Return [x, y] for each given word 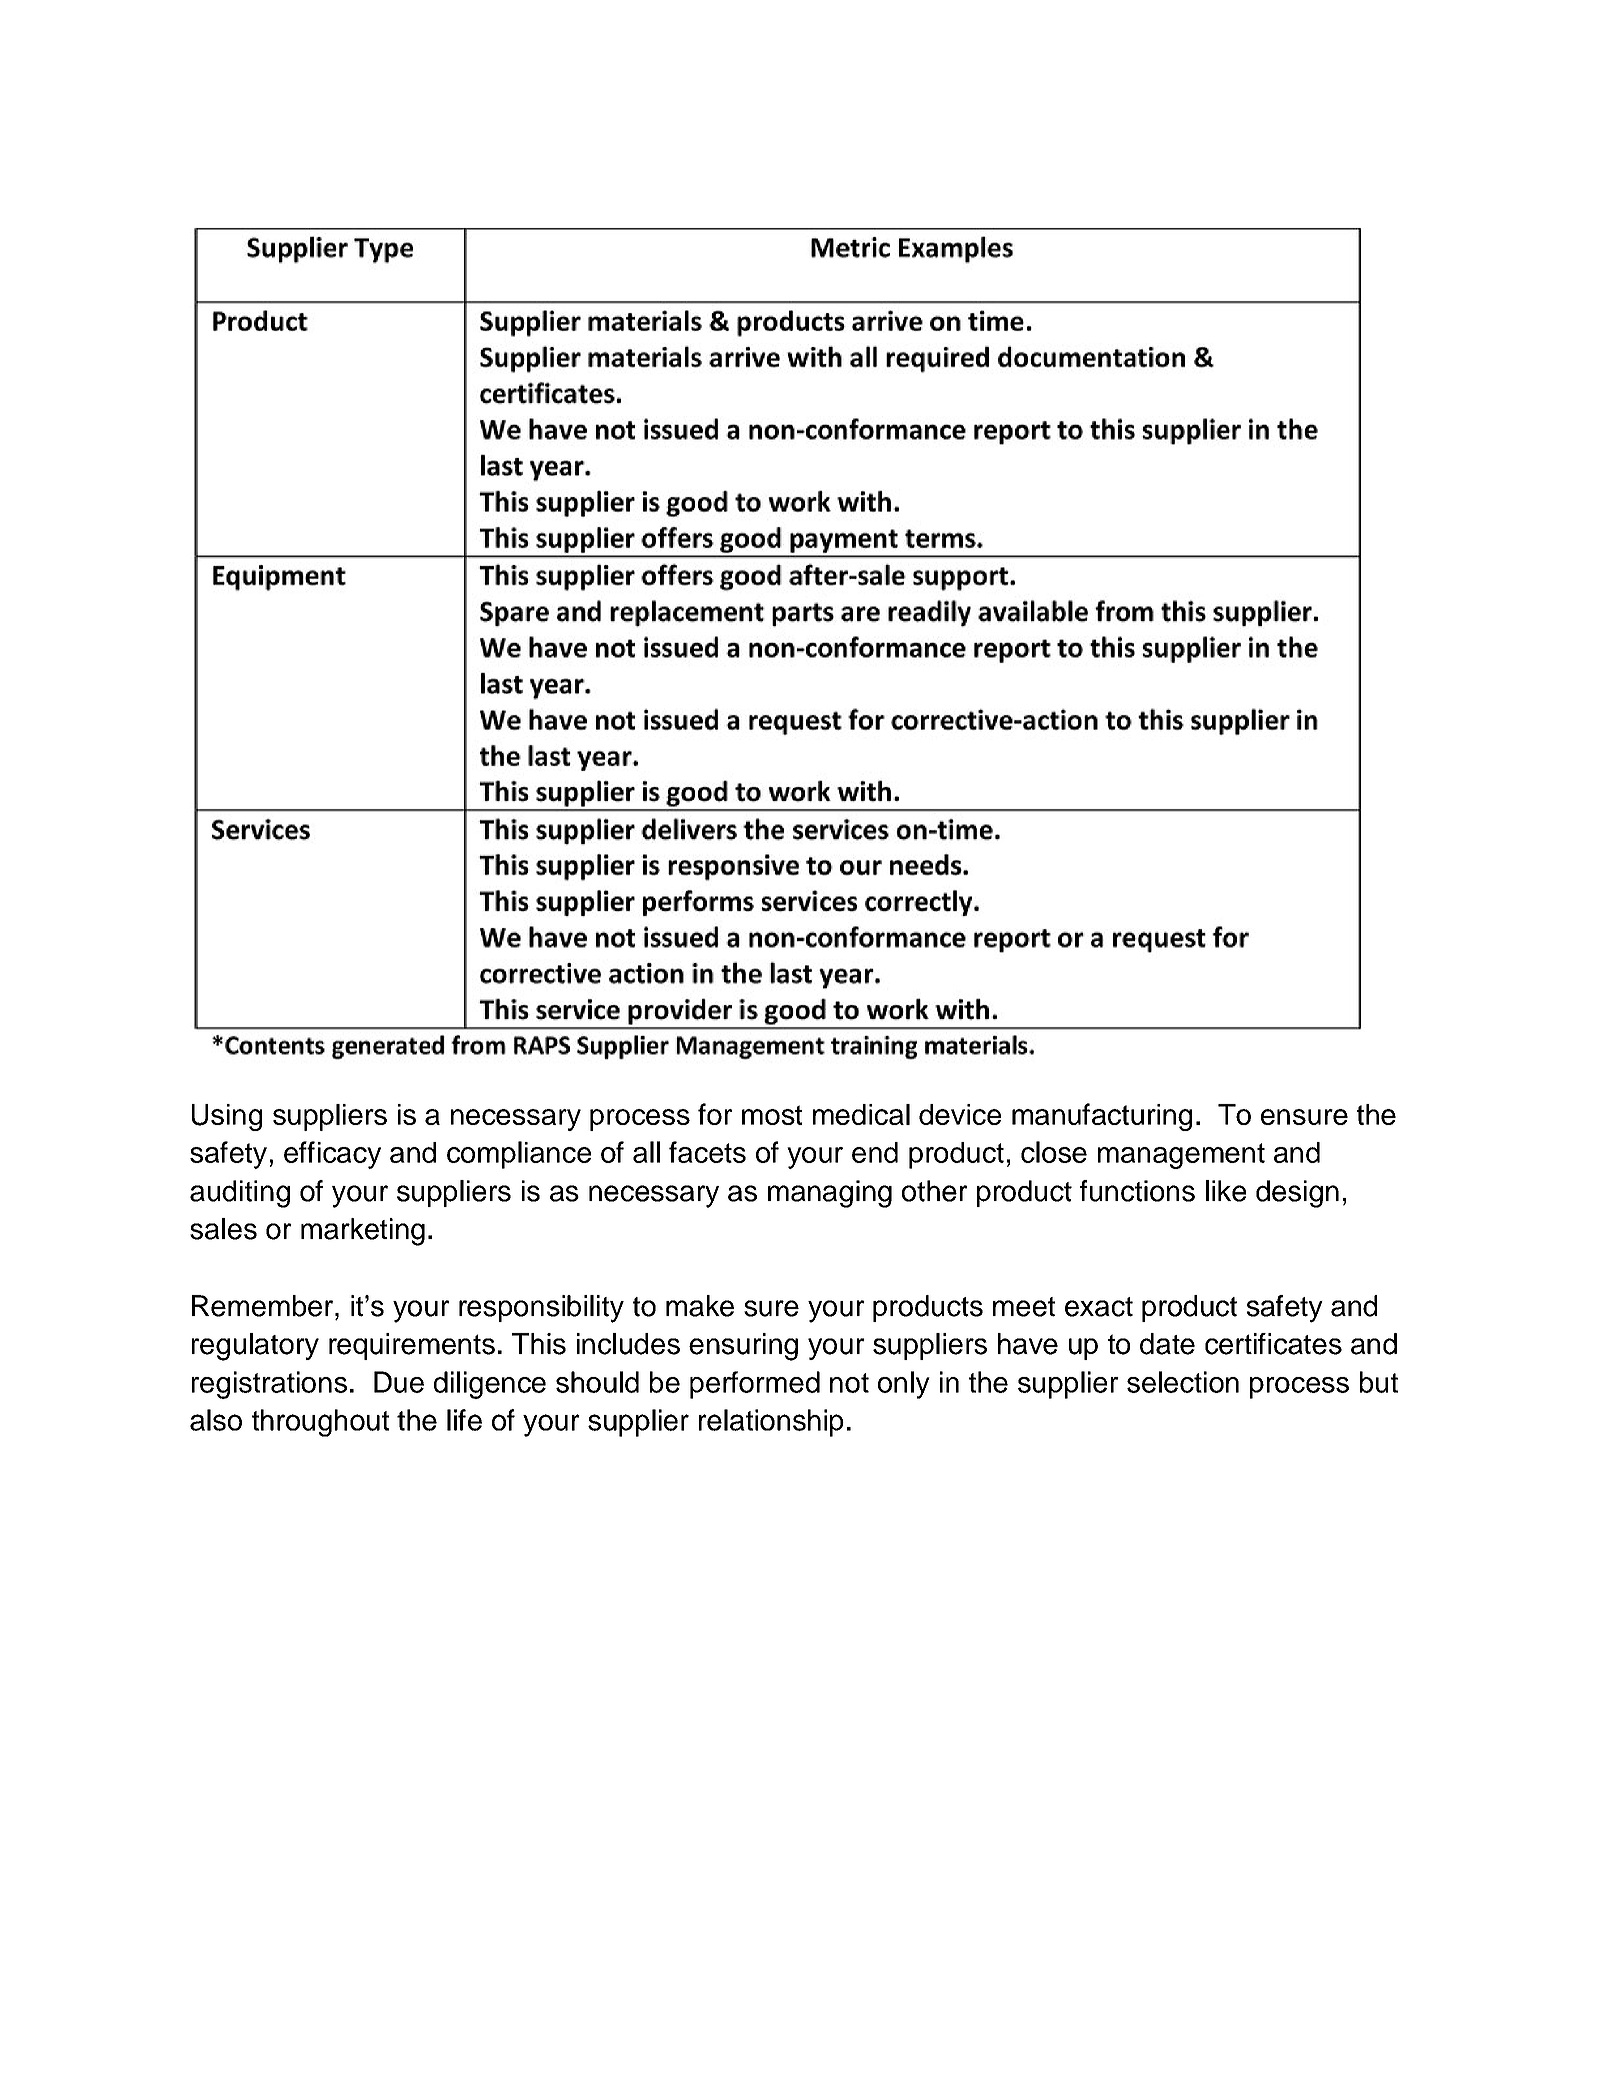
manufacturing [1102, 1117]
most [772, 1115]
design [1297, 1194]
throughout [320, 1423]
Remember [264, 1306]
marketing [363, 1232]
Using [227, 1117]
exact [1099, 1307]
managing [830, 1194]
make [700, 1306]
